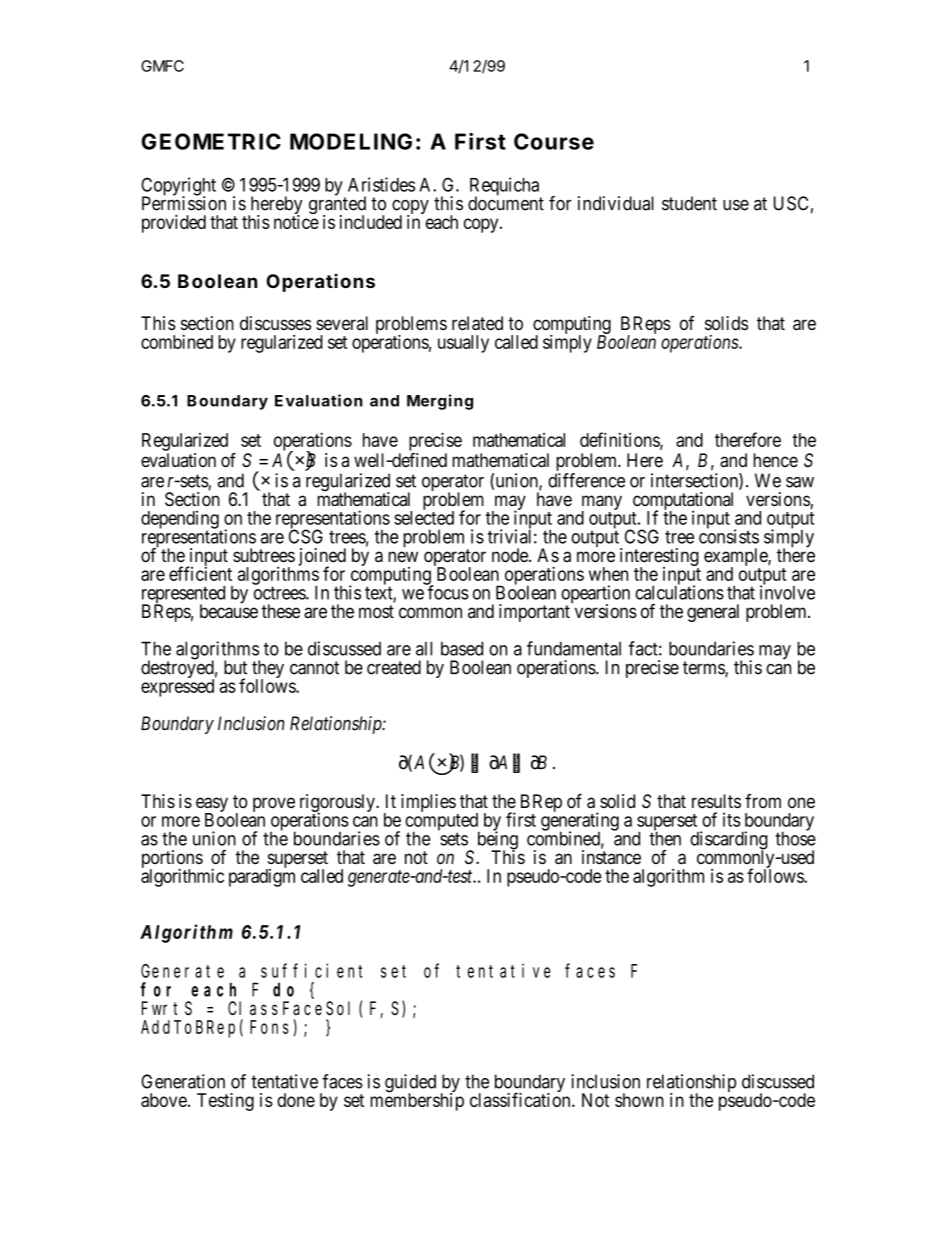 The image size is (952, 1233). Describe the element at coordinates (183, 1081) in the screenshot. I see `Generation` at that location.
